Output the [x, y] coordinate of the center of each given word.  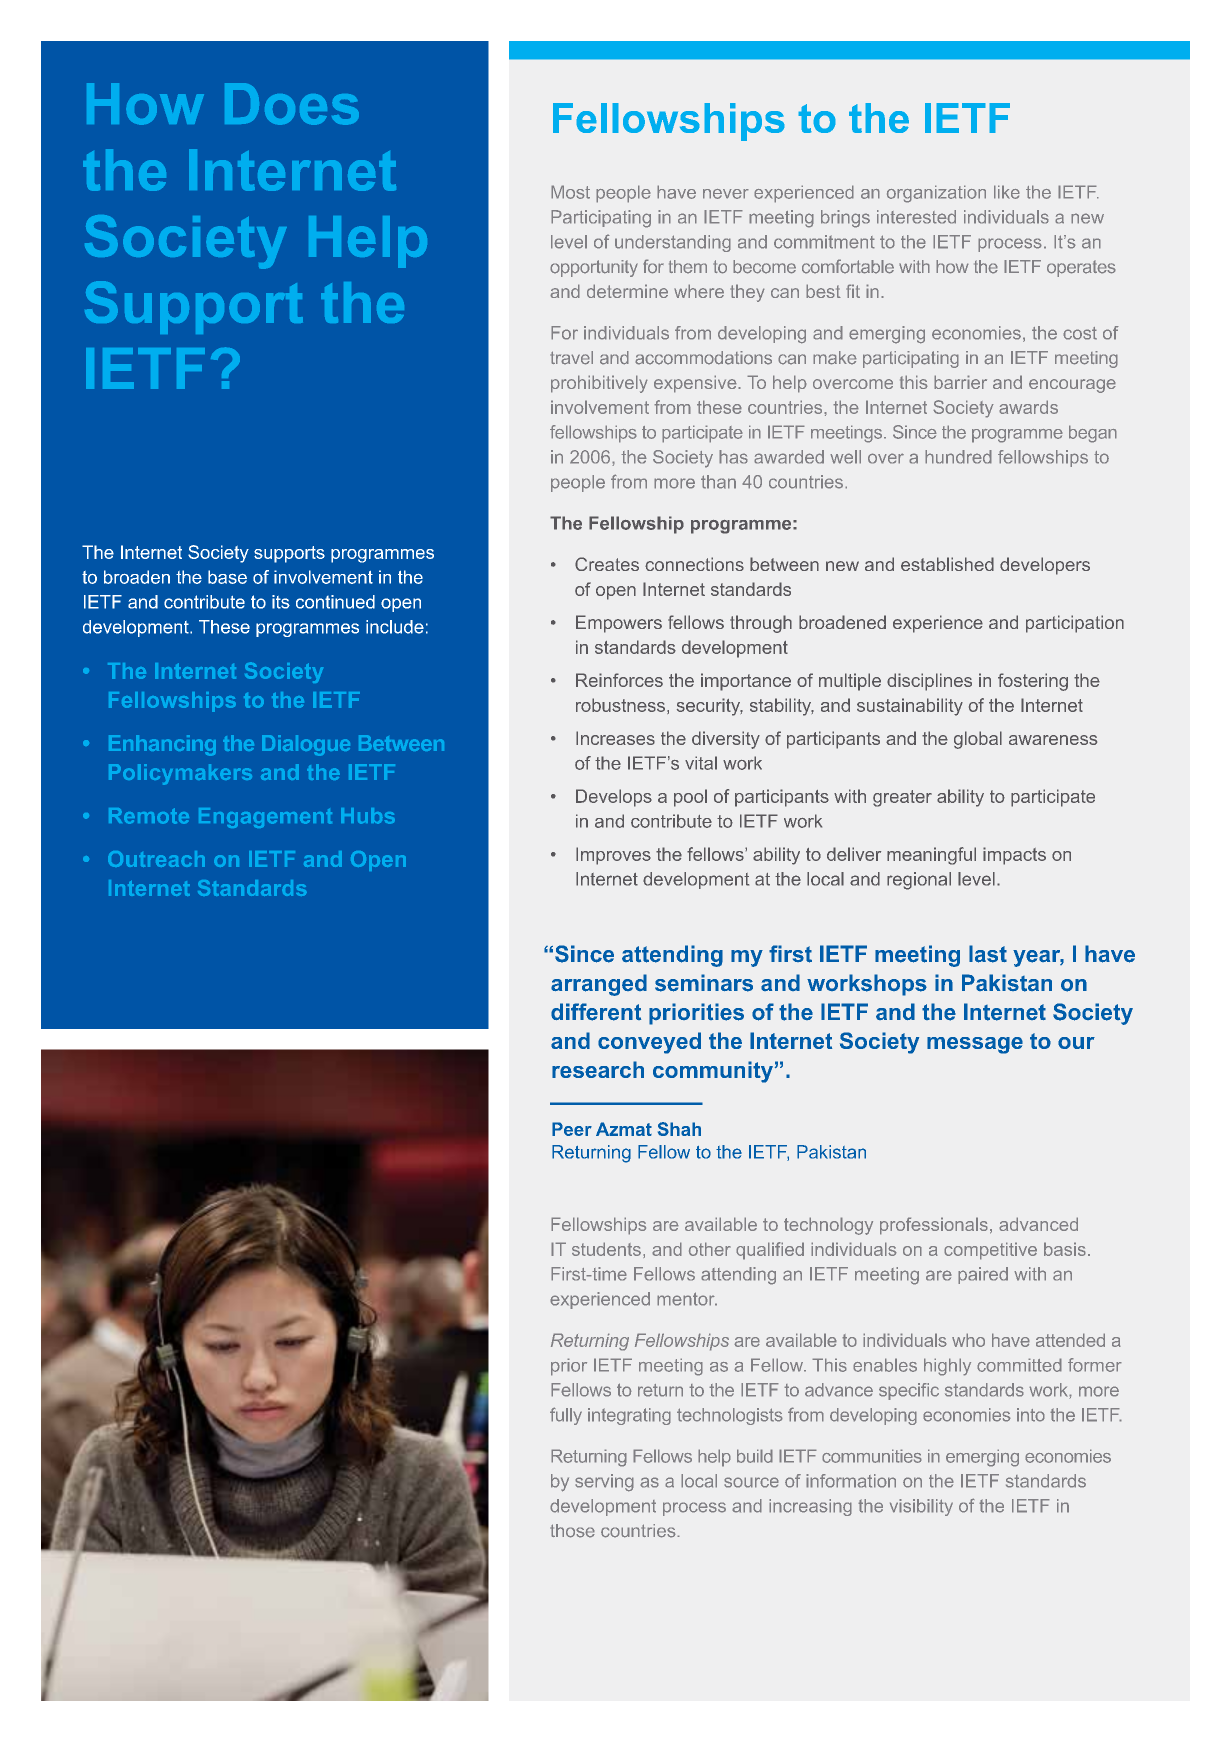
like [1007, 192]
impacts [1014, 856]
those [572, 1531]
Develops [614, 798]
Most [570, 192]
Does [292, 104]
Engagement [265, 818]
